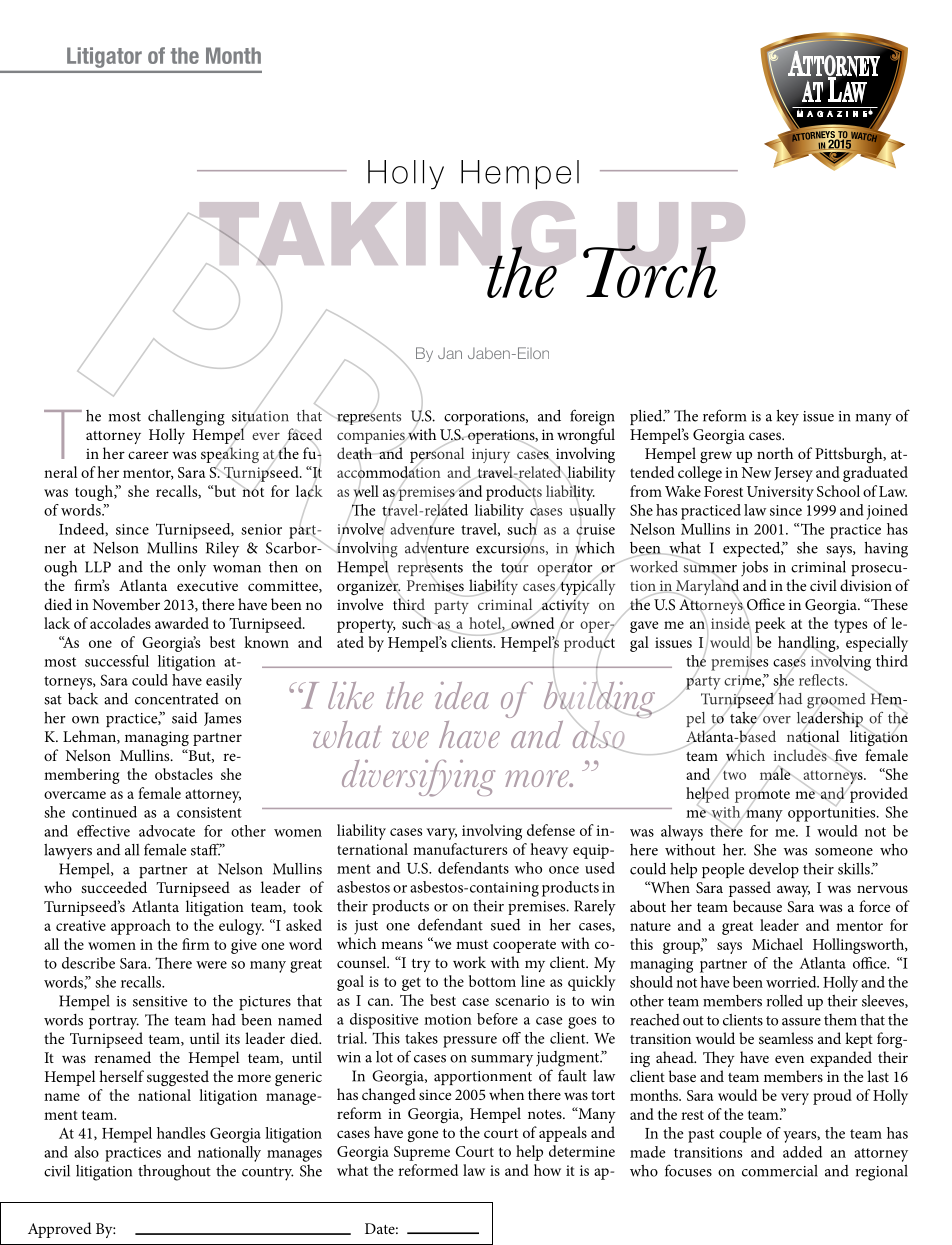 The height and width of the image is (1245, 952). What do you see at coordinates (531, 622) in the image?
I see `owned` at bounding box center [531, 622].
